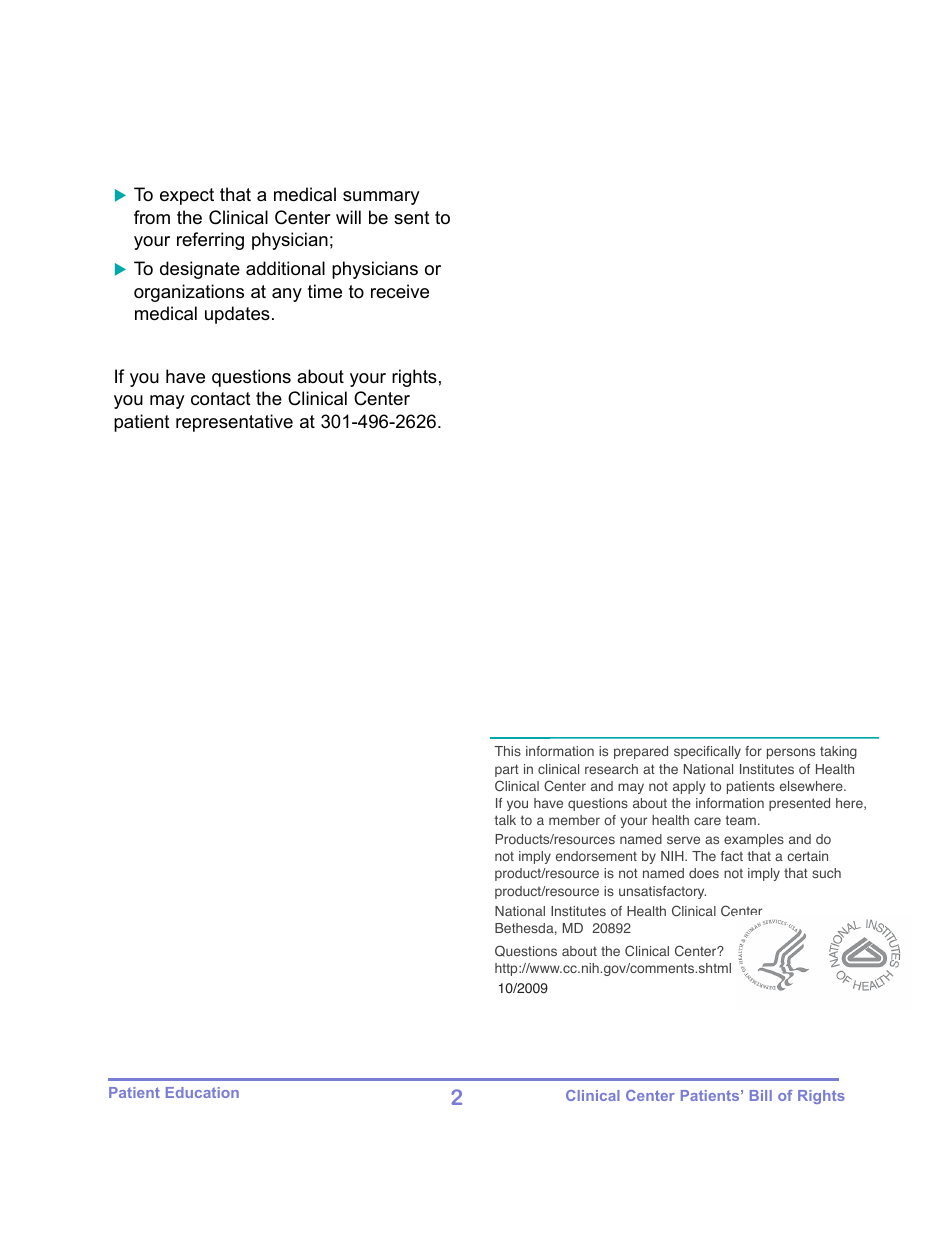 The width and height of the image is (952, 1233). I want to click on part, so click(507, 770).
